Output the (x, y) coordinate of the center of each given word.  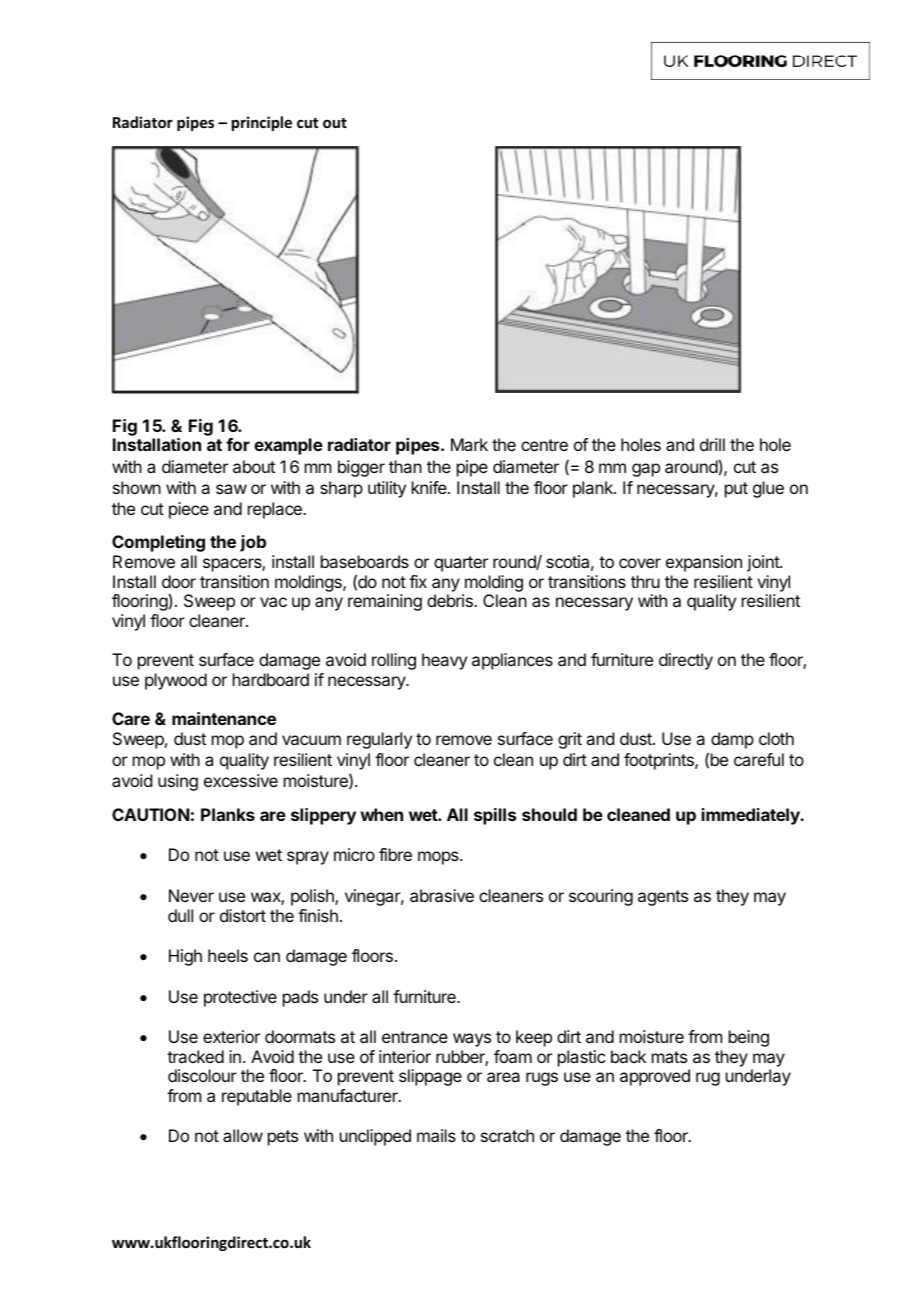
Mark (469, 444)
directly (686, 661)
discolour (202, 1075)
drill (712, 444)
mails (436, 1135)
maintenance (224, 718)
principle (262, 123)
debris (451, 600)
